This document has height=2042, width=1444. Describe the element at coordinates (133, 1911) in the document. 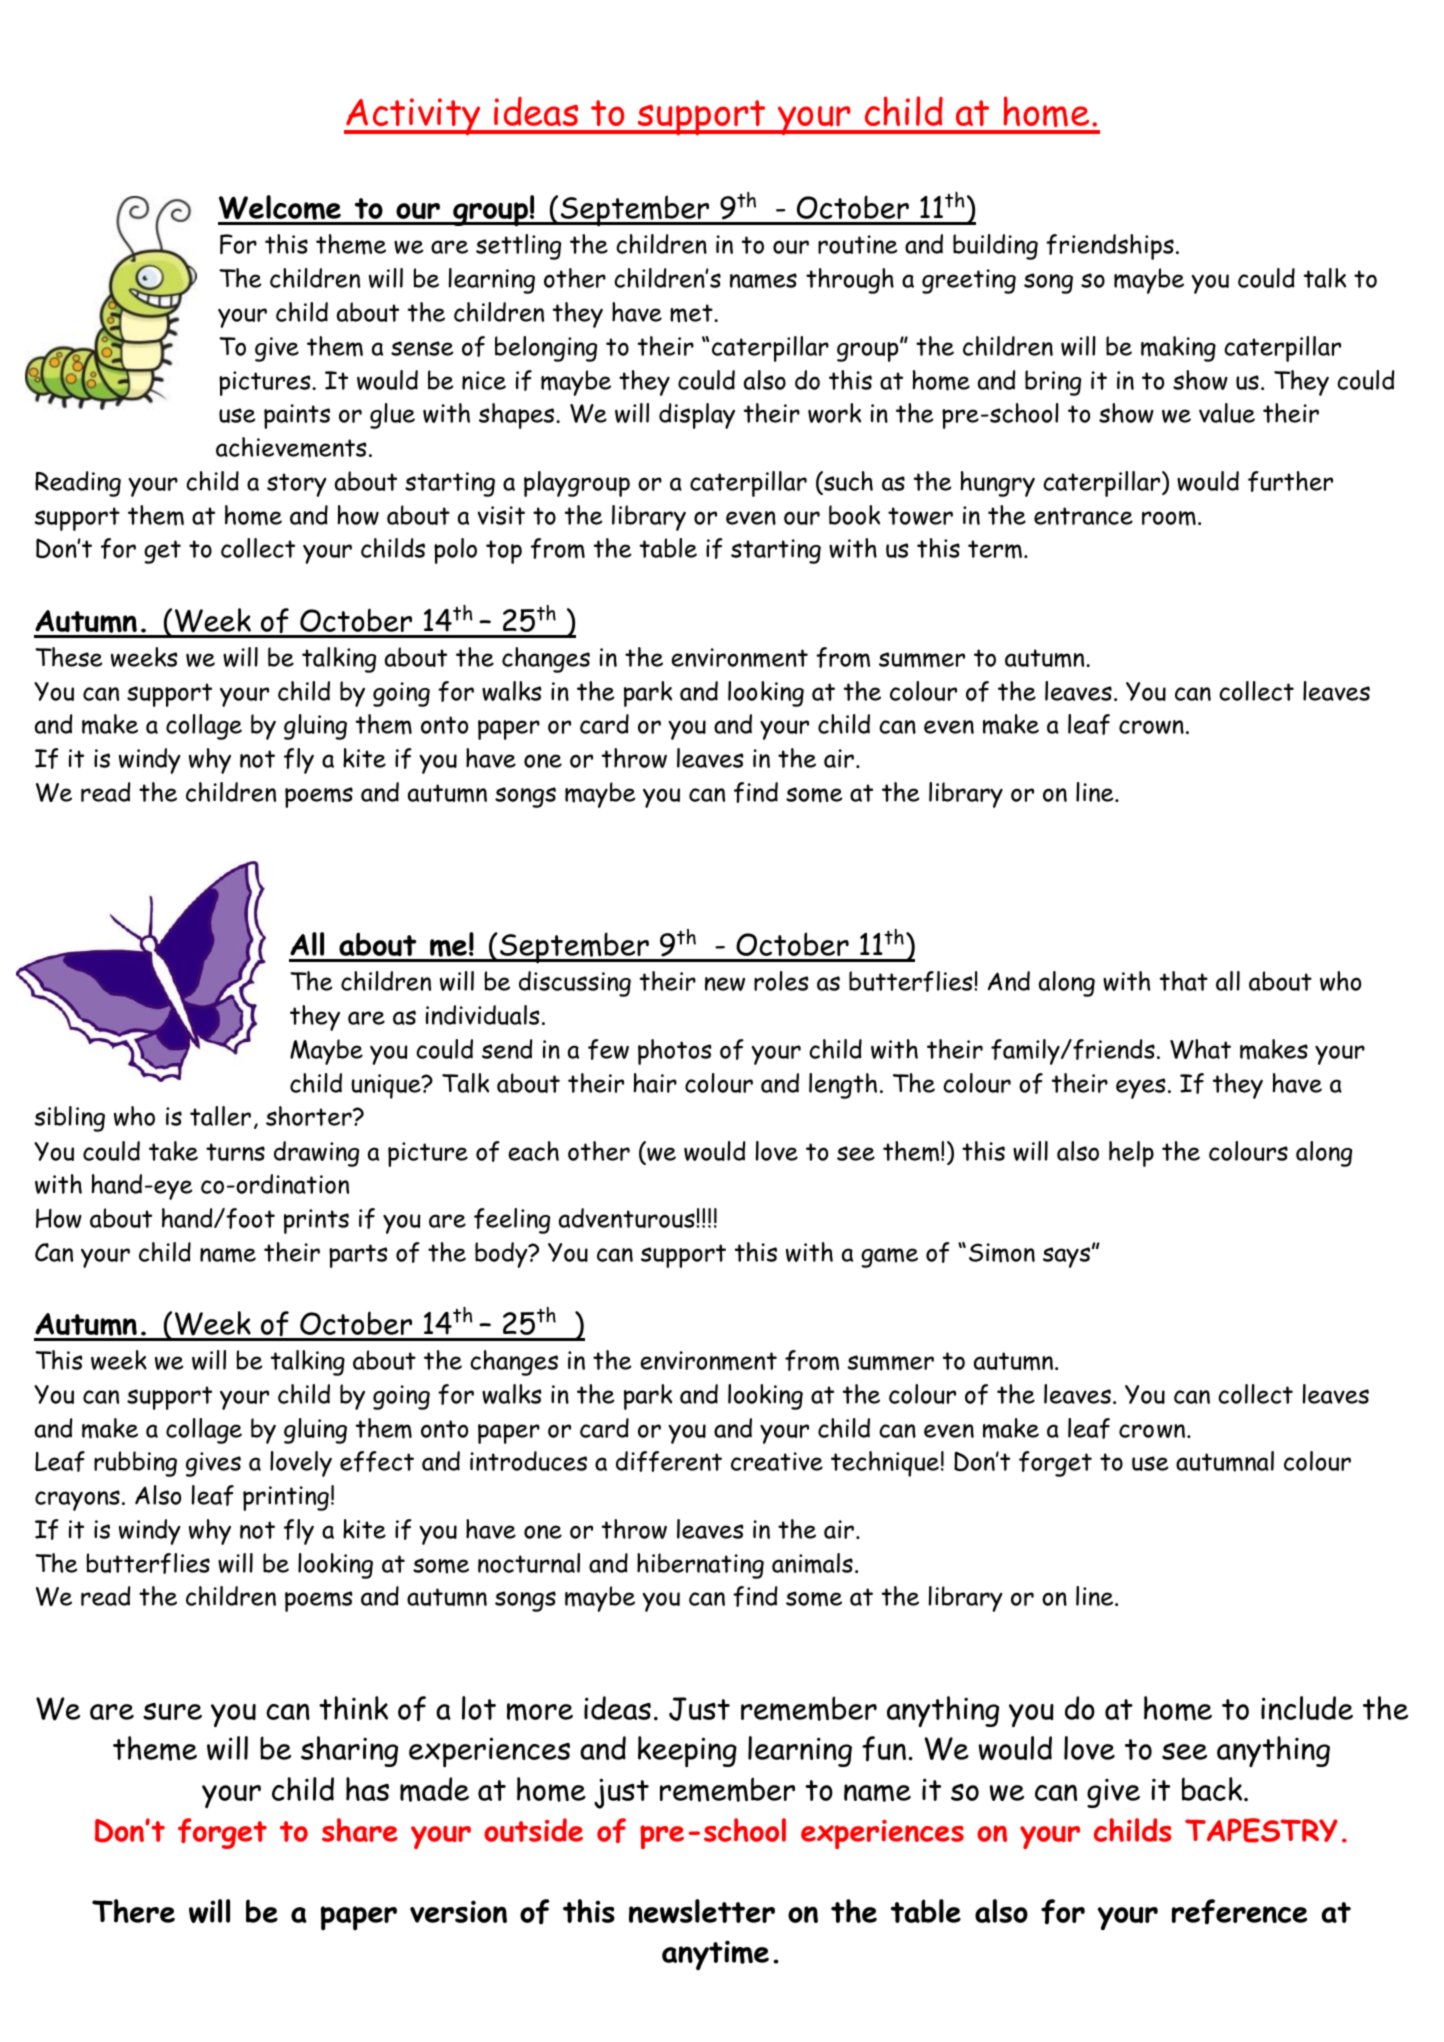

I see `There` at that location.
